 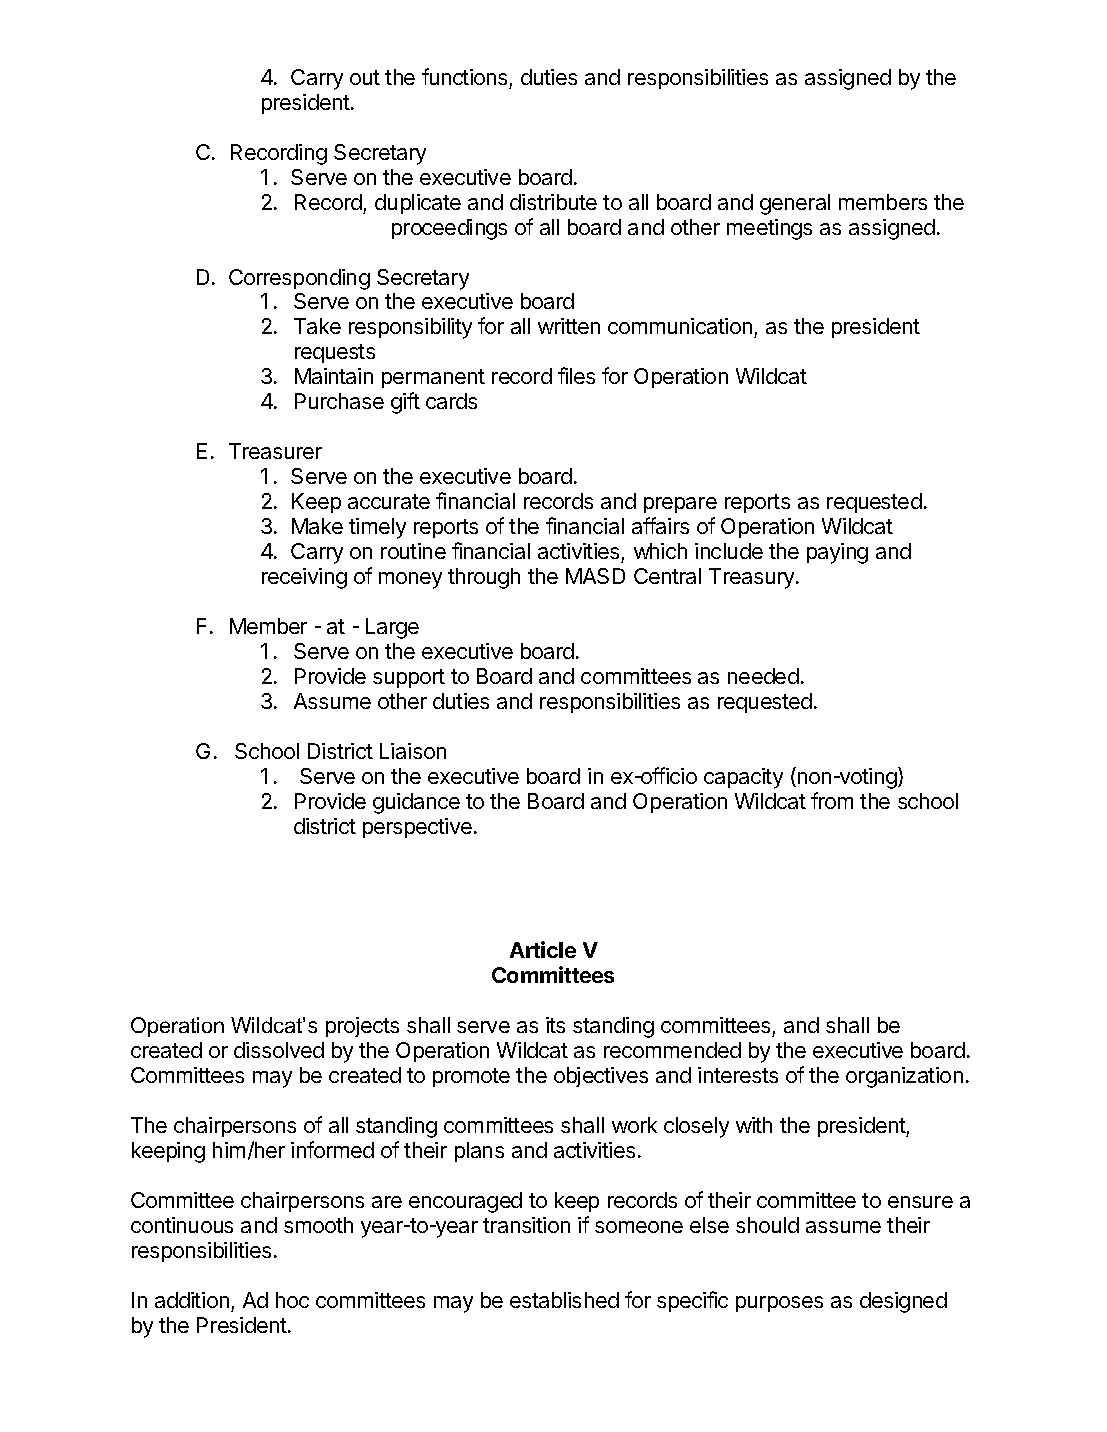 I want to click on hoc, so click(x=292, y=1300).
